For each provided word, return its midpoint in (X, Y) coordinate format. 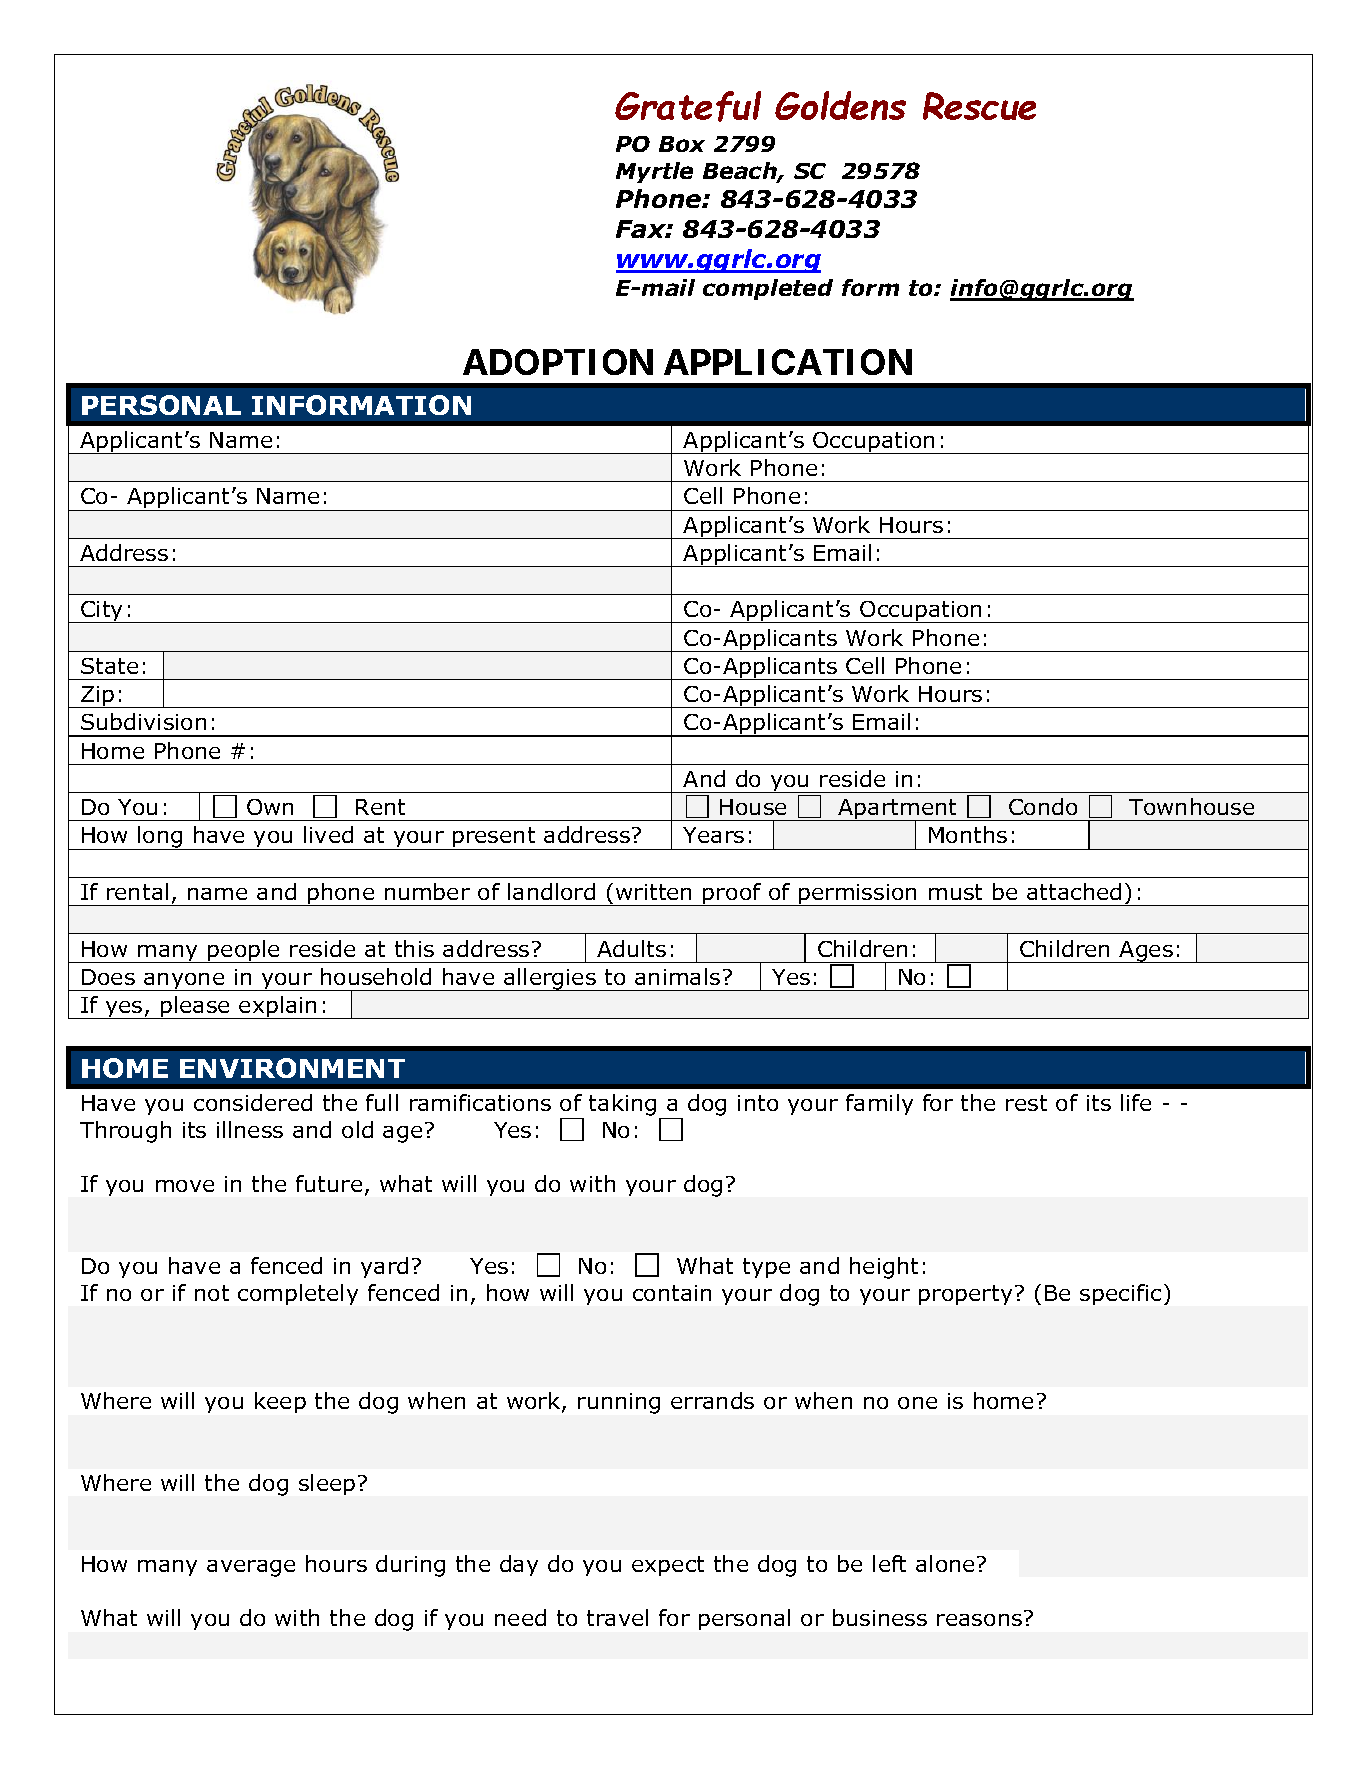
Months (968, 834)
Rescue (979, 106)
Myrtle (654, 172)
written (653, 892)
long (160, 838)
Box (682, 144)
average (251, 1568)
